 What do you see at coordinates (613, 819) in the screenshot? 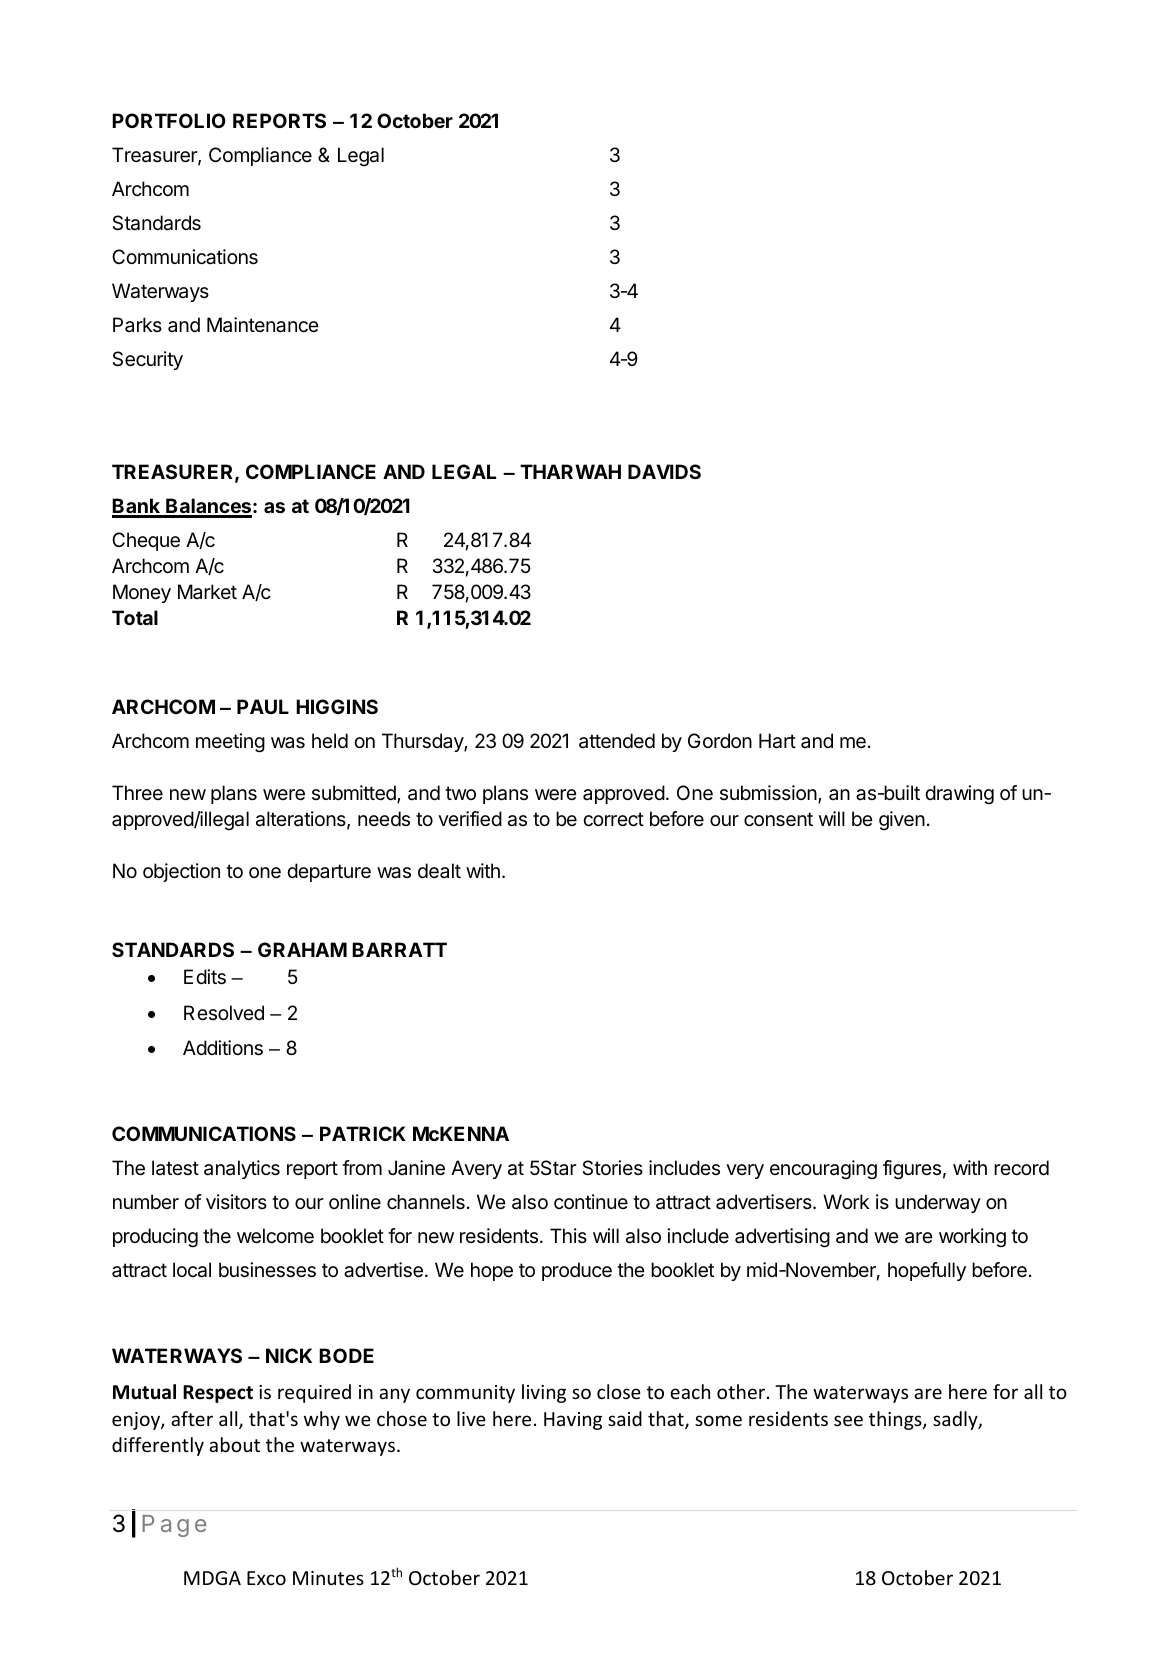
I see `correct` at bounding box center [613, 819].
